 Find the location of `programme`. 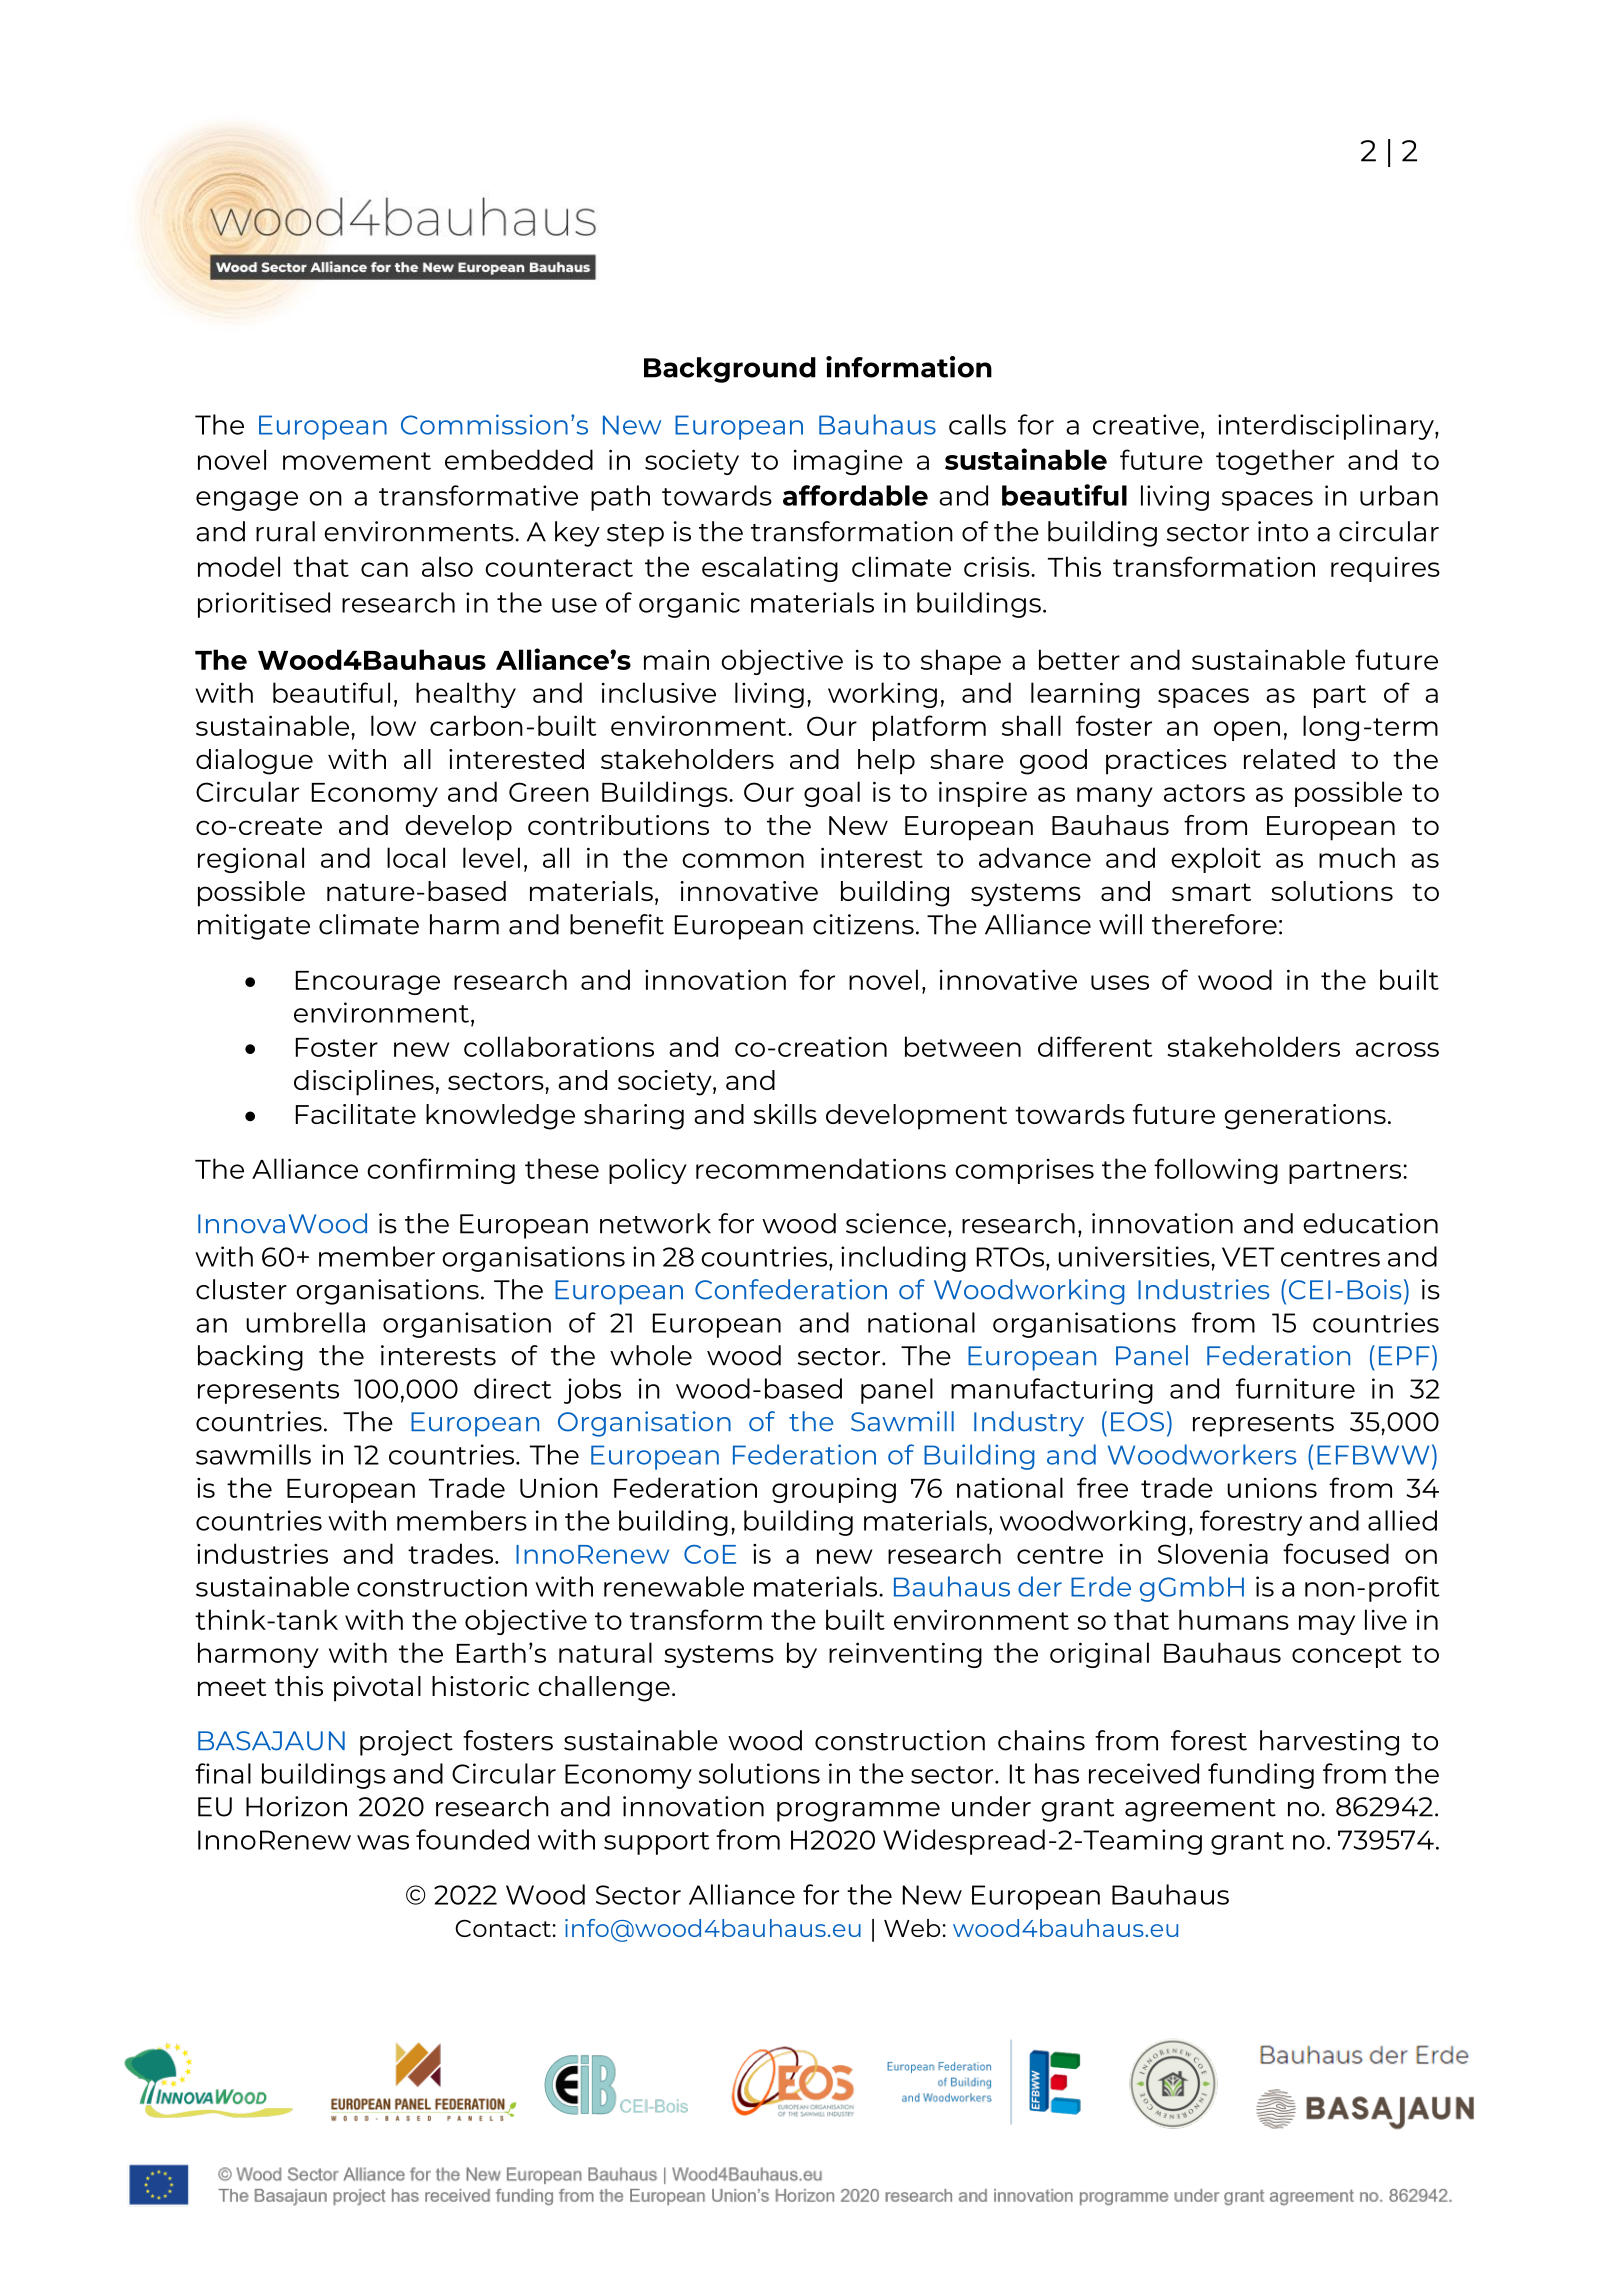

programme is located at coordinates (858, 1812).
